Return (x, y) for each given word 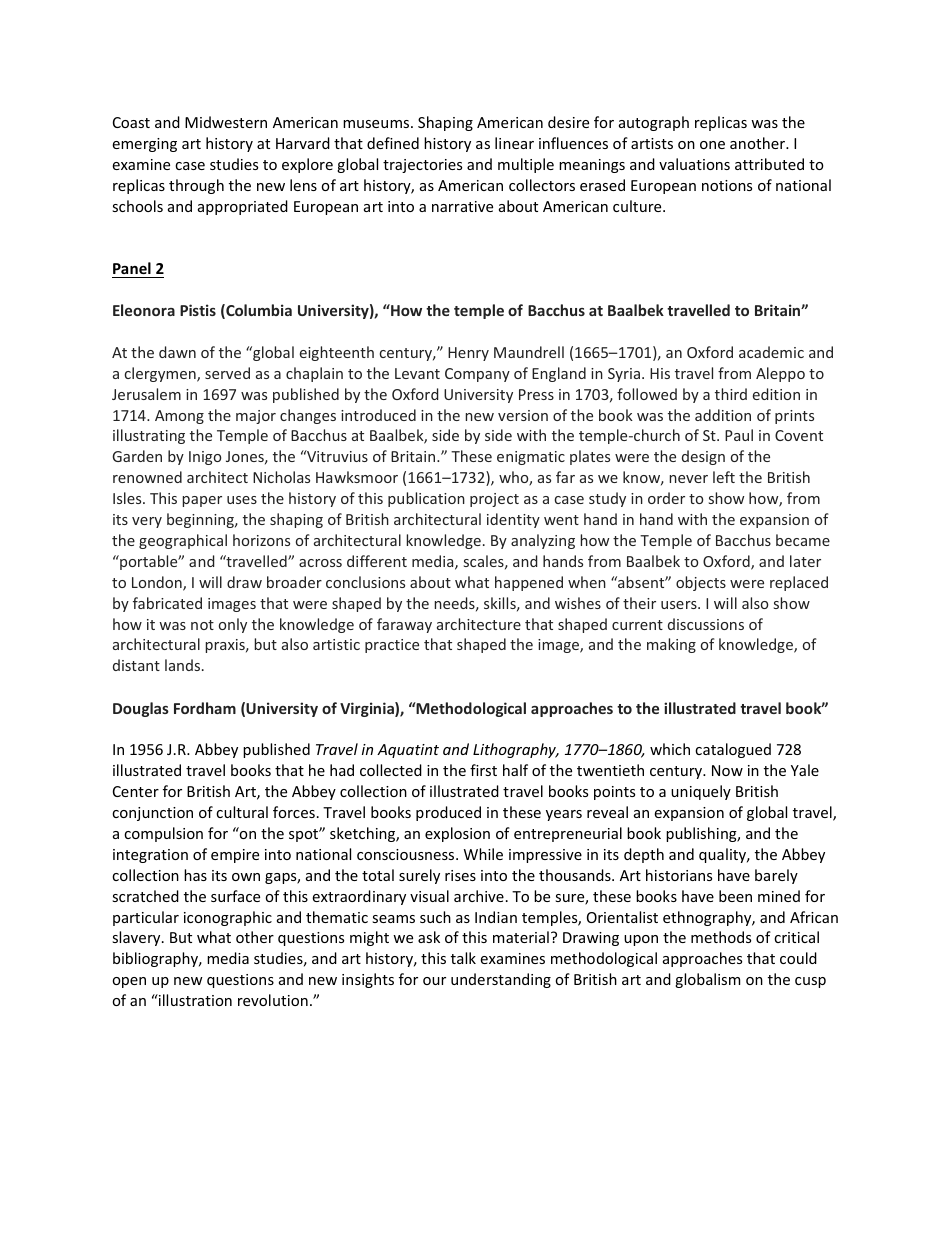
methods (721, 937)
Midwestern (226, 122)
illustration (194, 1000)
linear (514, 143)
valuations (694, 164)
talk (463, 958)
